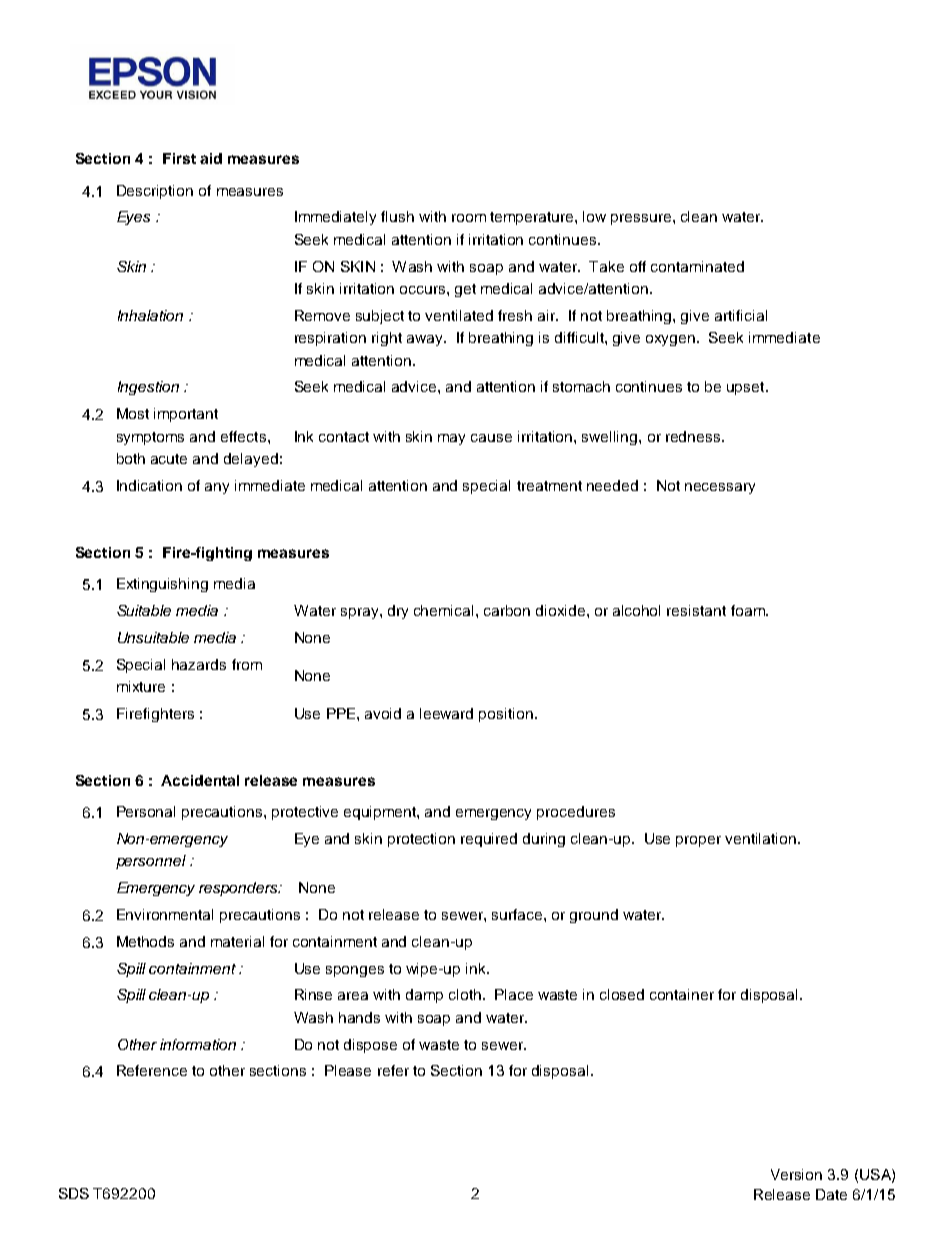 This screenshot has height=1233, width=952. I want to click on pressure, so click(642, 219).
